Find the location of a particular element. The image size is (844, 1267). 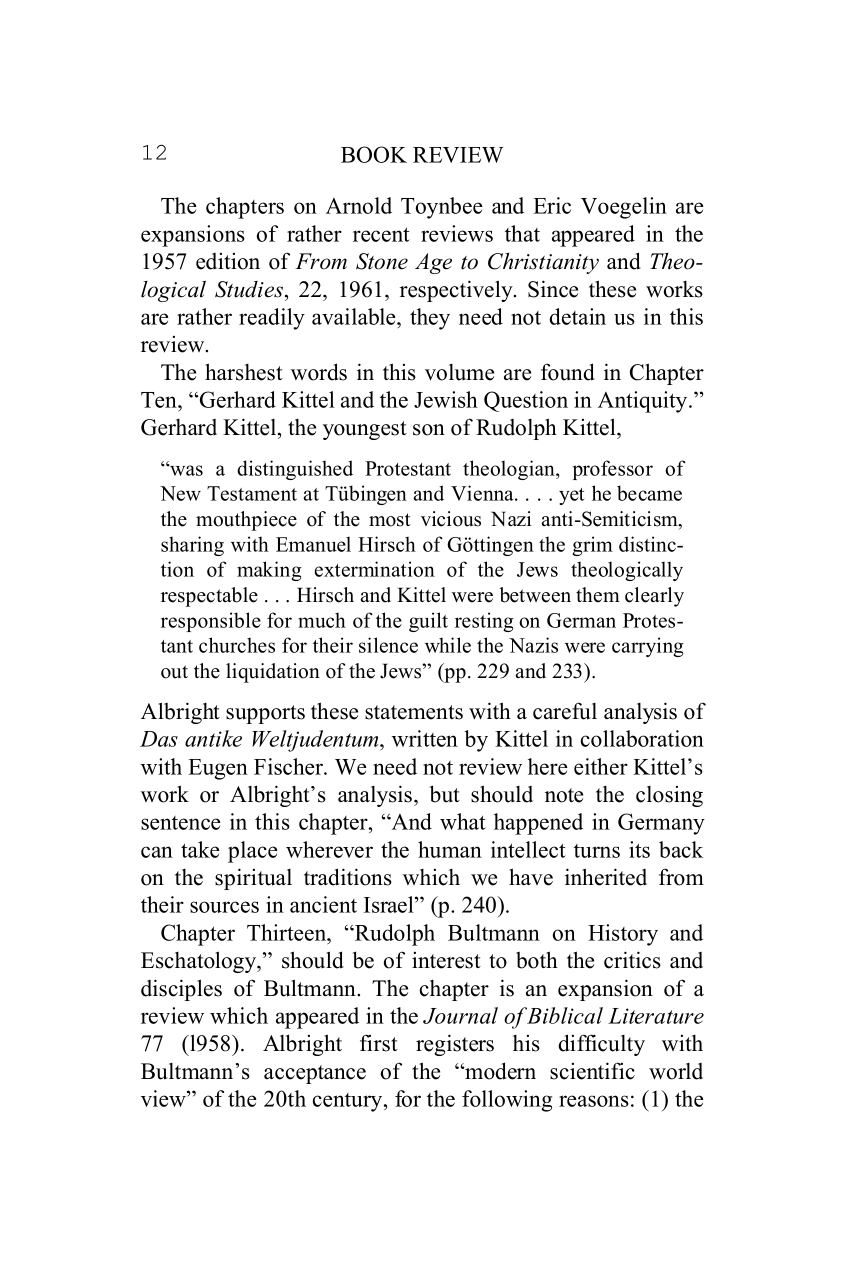

sources is located at coordinates (224, 907).
